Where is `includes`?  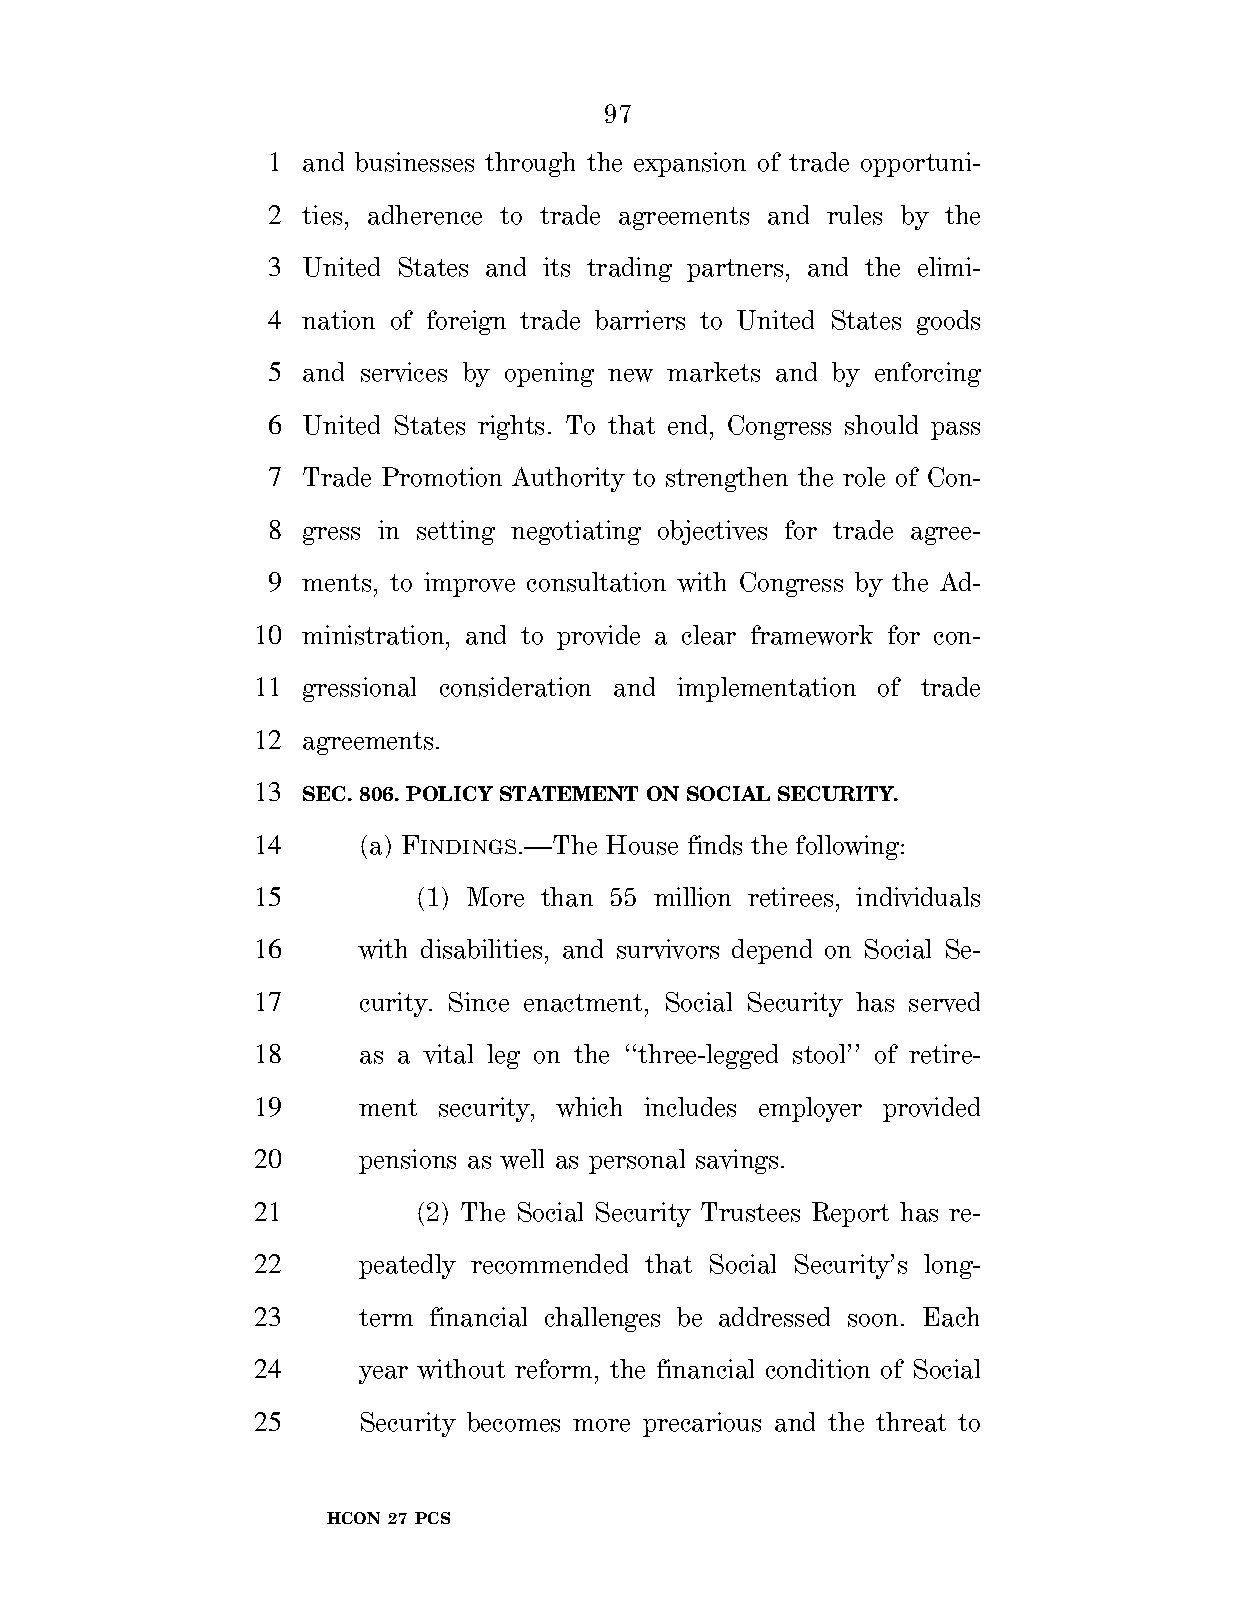 includes is located at coordinates (690, 1107).
